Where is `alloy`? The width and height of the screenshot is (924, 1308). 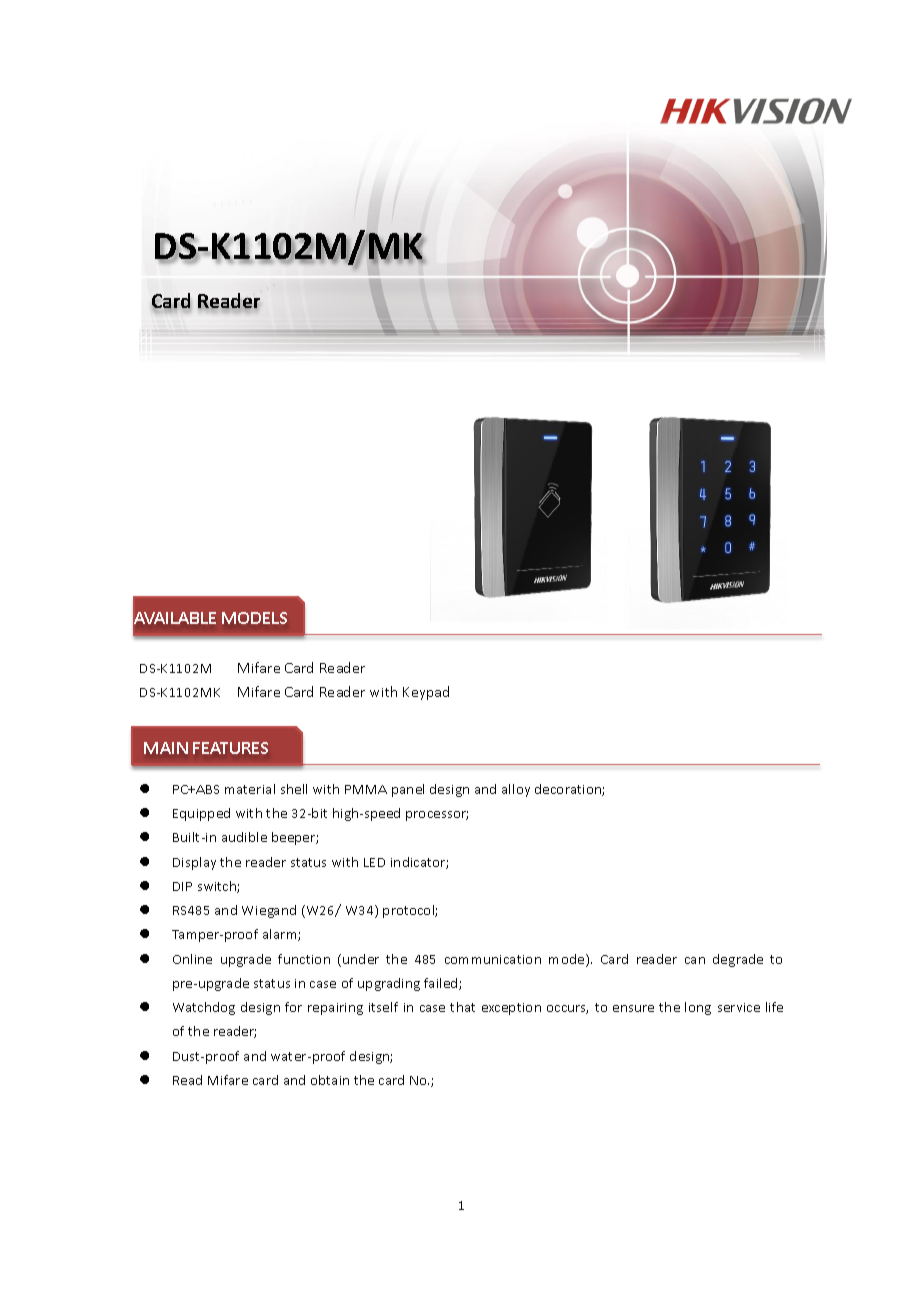 alloy is located at coordinates (516, 790).
